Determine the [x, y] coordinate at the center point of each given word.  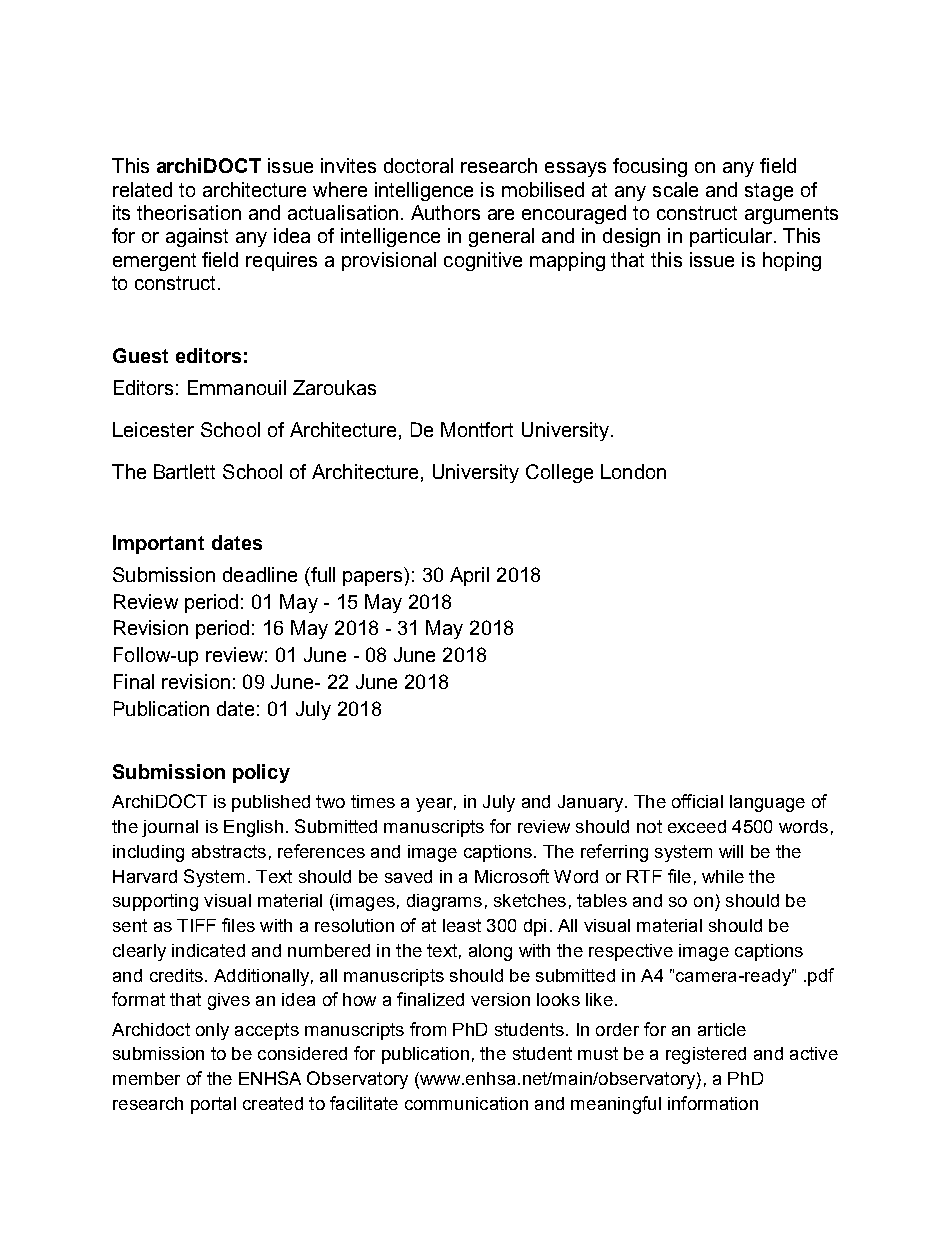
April [469, 576]
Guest [140, 355]
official [697, 801]
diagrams [444, 902]
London [633, 471]
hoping [792, 261]
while [723, 876]
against [197, 237]
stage [769, 192]
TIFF [196, 925]
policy [261, 773]
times [373, 801]
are [501, 214]
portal [213, 1105]
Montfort [477, 429]
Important [158, 544]
